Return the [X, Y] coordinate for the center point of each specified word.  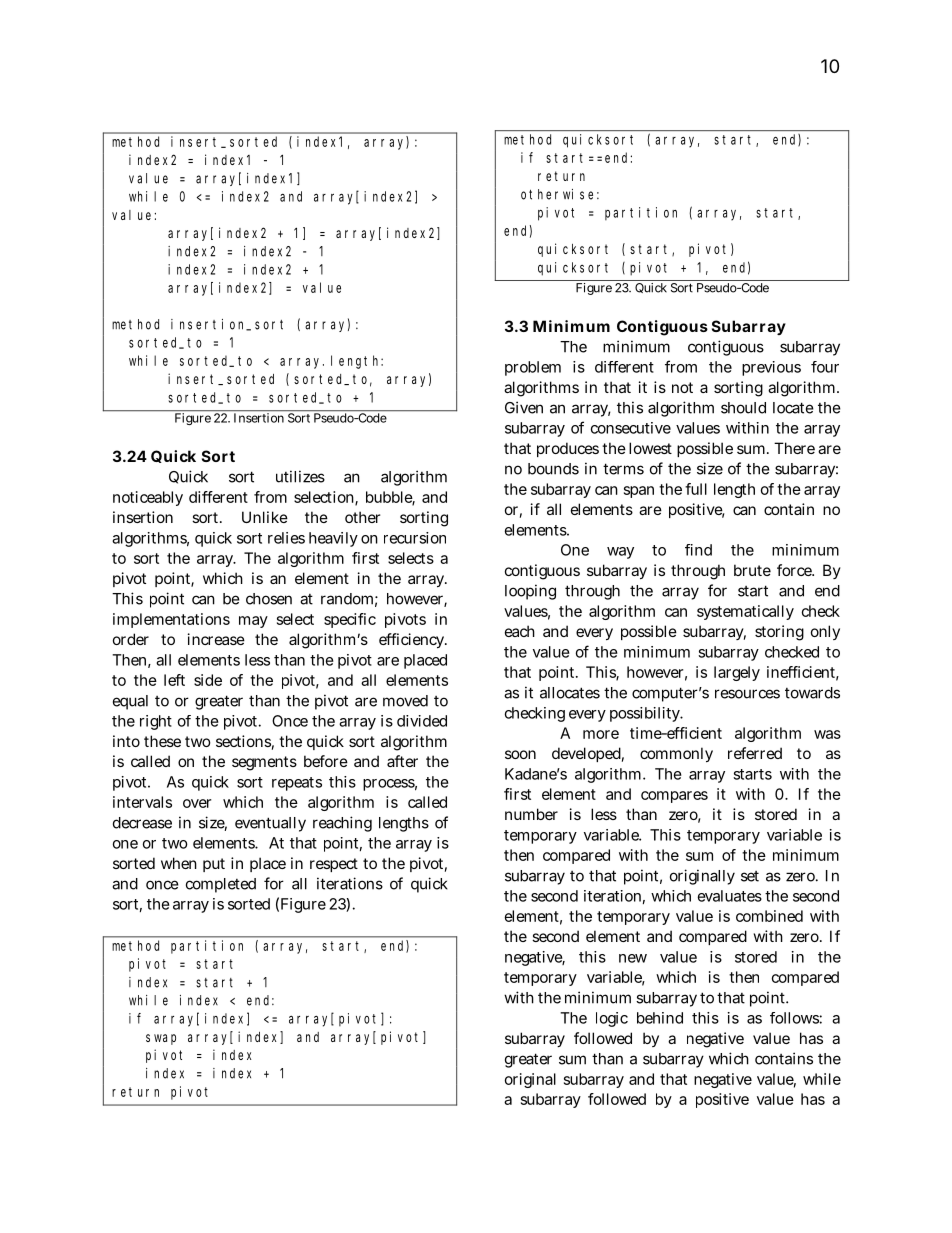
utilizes [300, 476]
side [208, 680]
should [743, 408]
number [531, 814]
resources [747, 694]
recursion [415, 538]
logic [612, 1019]
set [750, 876]
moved [405, 701]
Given [524, 407]
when [179, 863]
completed [221, 885]
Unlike [265, 517]
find [698, 550]
